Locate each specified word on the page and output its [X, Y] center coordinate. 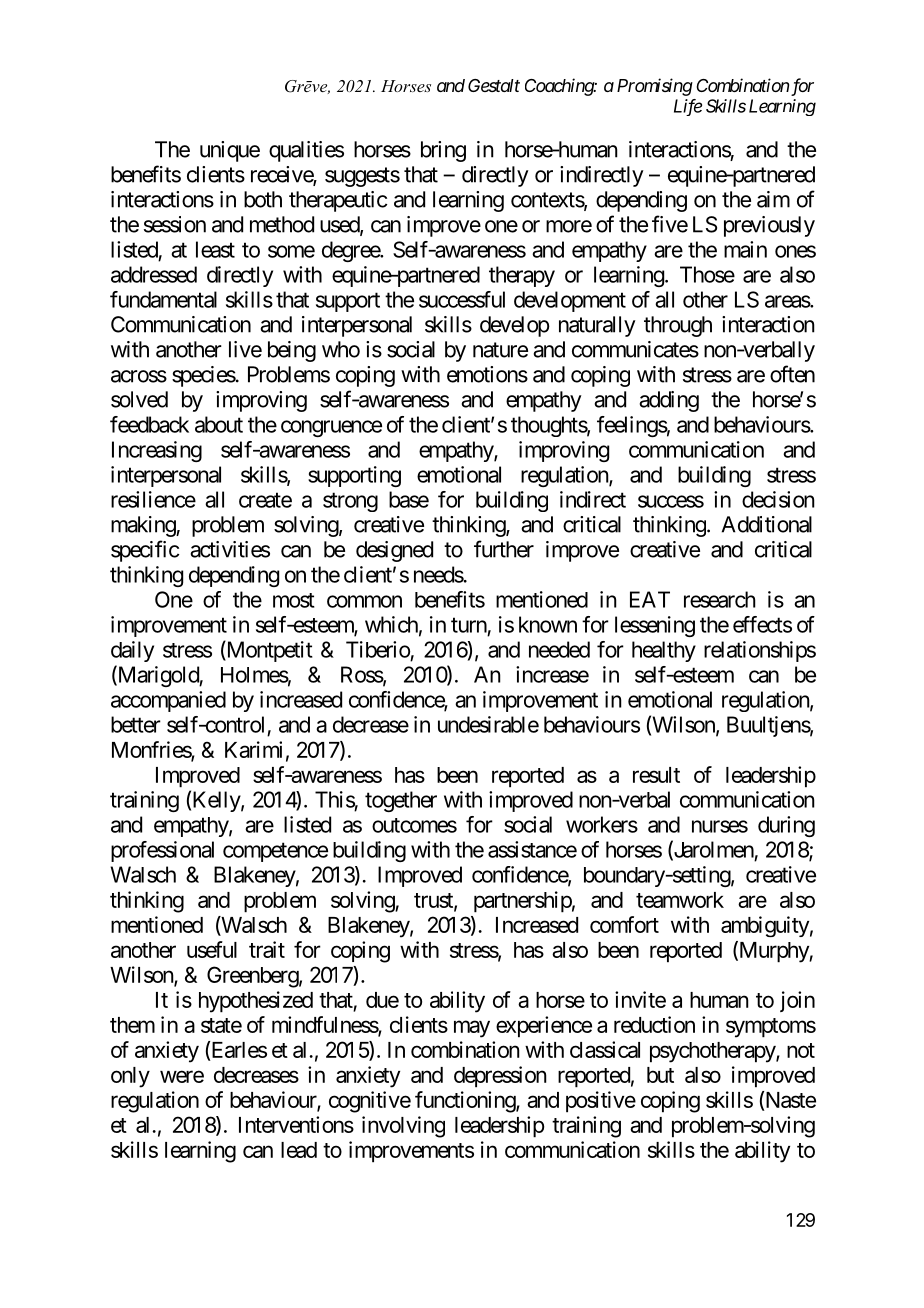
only [130, 1077]
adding [669, 401]
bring [443, 151]
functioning [466, 1102]
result [656, 775]
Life [688, 107]
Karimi [253, 749]
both [263, 199]
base [409, 499]
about [219, 424]
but [660, 1075]
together [401, 801]
